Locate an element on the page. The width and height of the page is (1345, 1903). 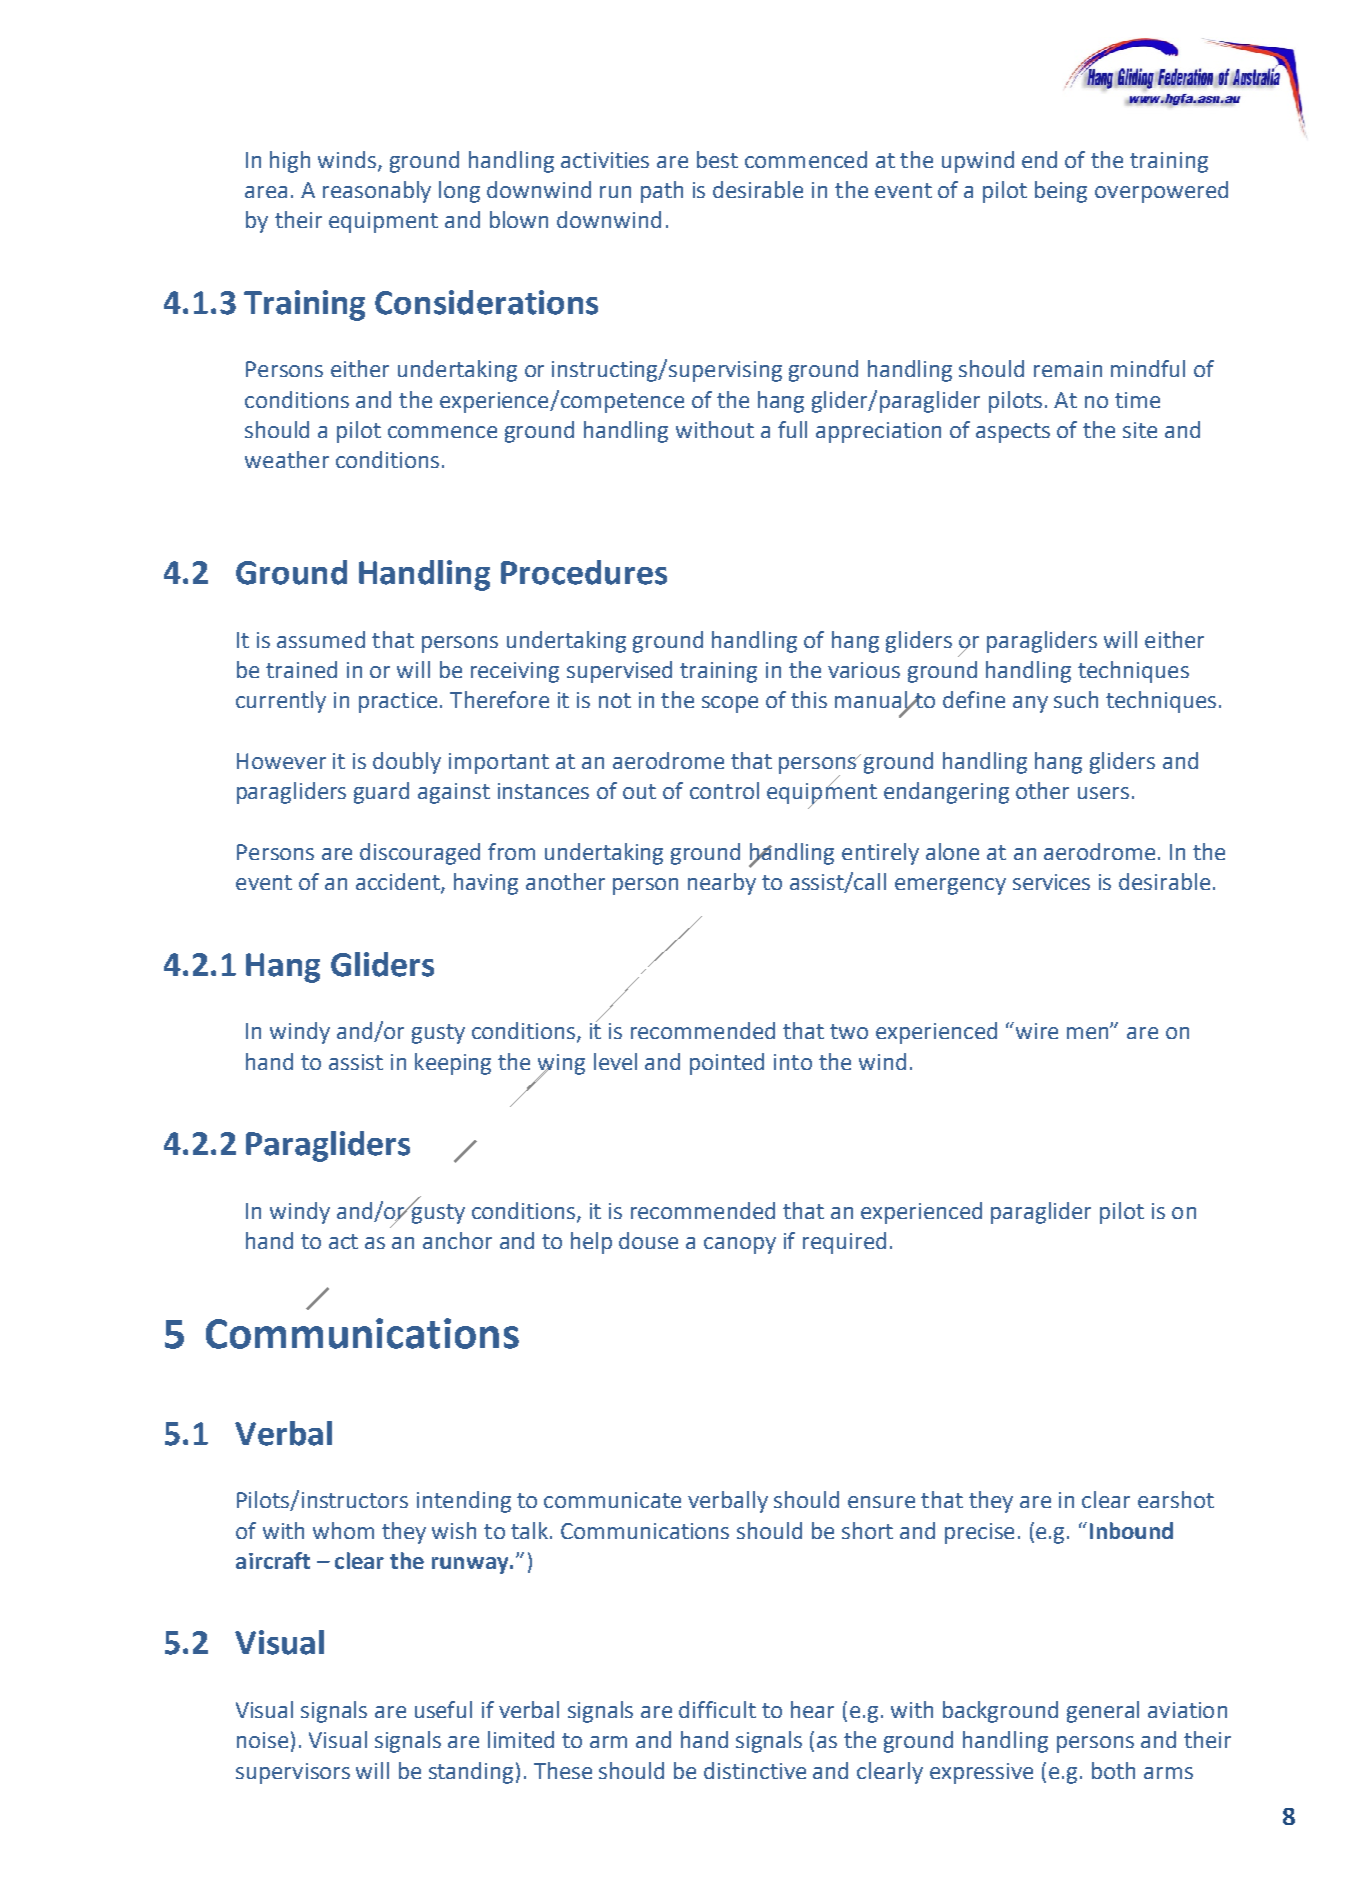
canopy is located at coordinates (740, 1245).
